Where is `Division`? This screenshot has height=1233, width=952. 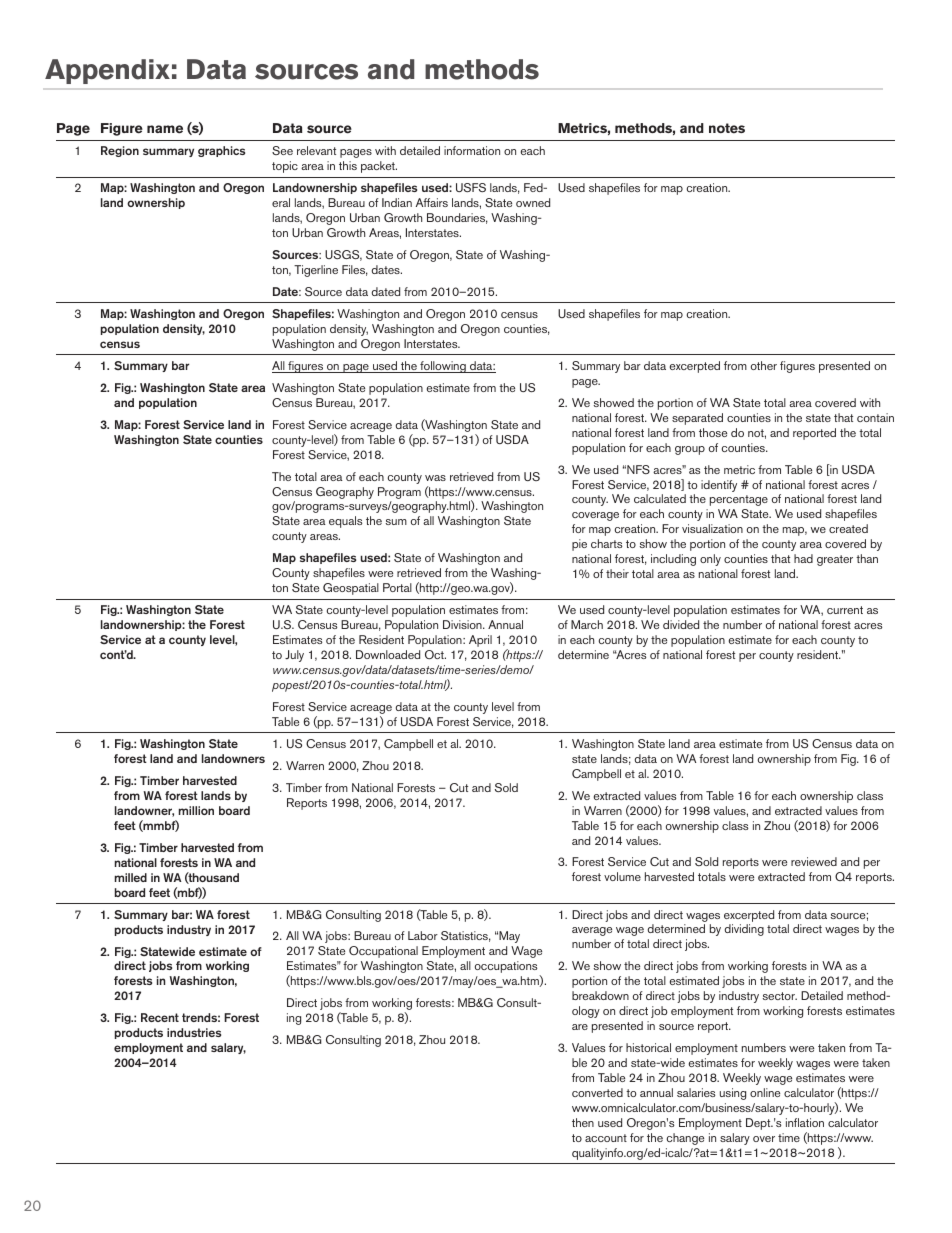
Division is located at coordinates (463, 624).
